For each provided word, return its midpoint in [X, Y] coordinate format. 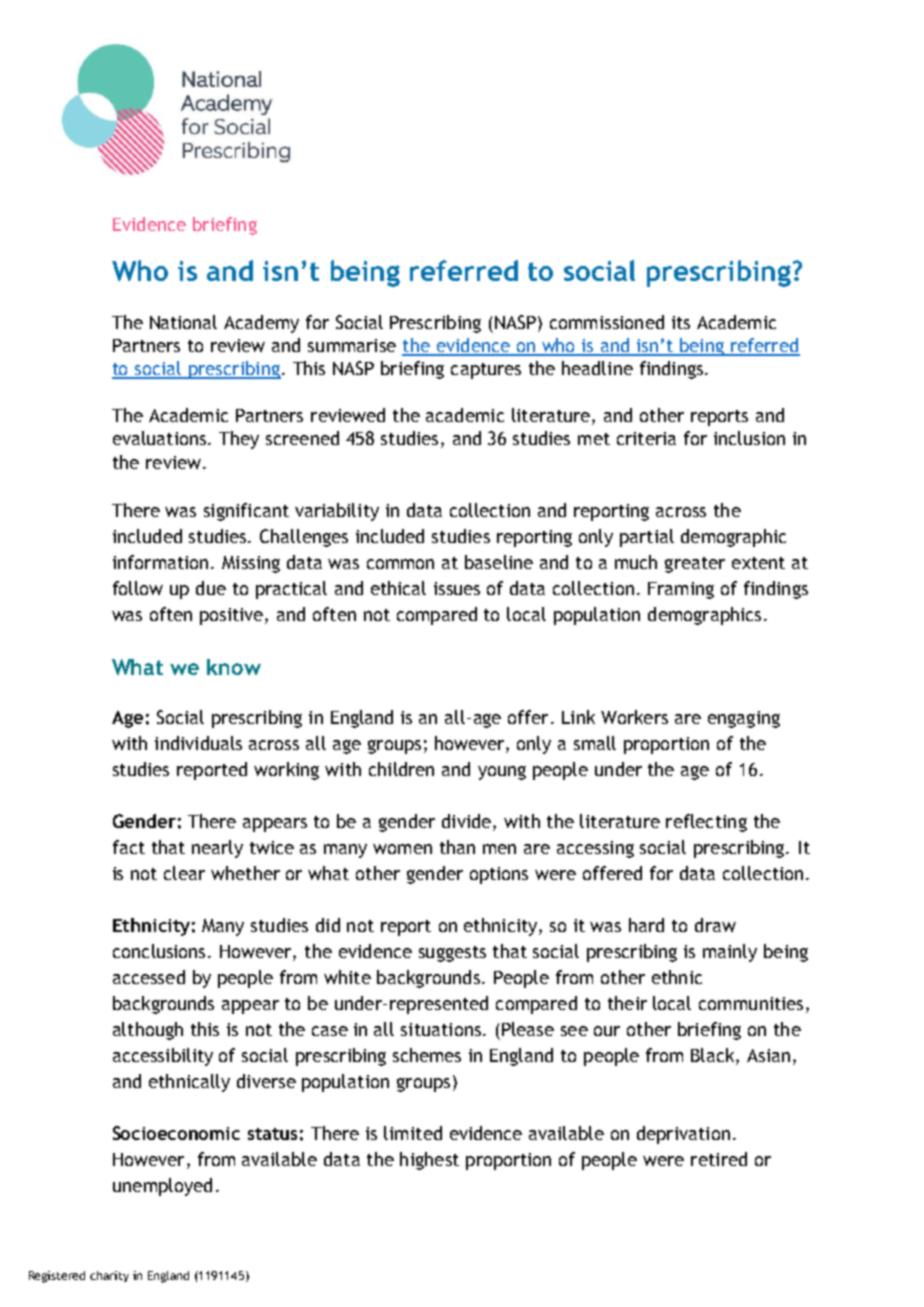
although [148, 1031]
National [183, 322]
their [627, 1003]
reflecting [706, 823]
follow [138, 588]
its [681, 322]
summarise [352, 345]
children [401, 769]
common [400, 564]
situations [441, 1029]
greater [695, 565]
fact [129, 847]
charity [109, 1276]
